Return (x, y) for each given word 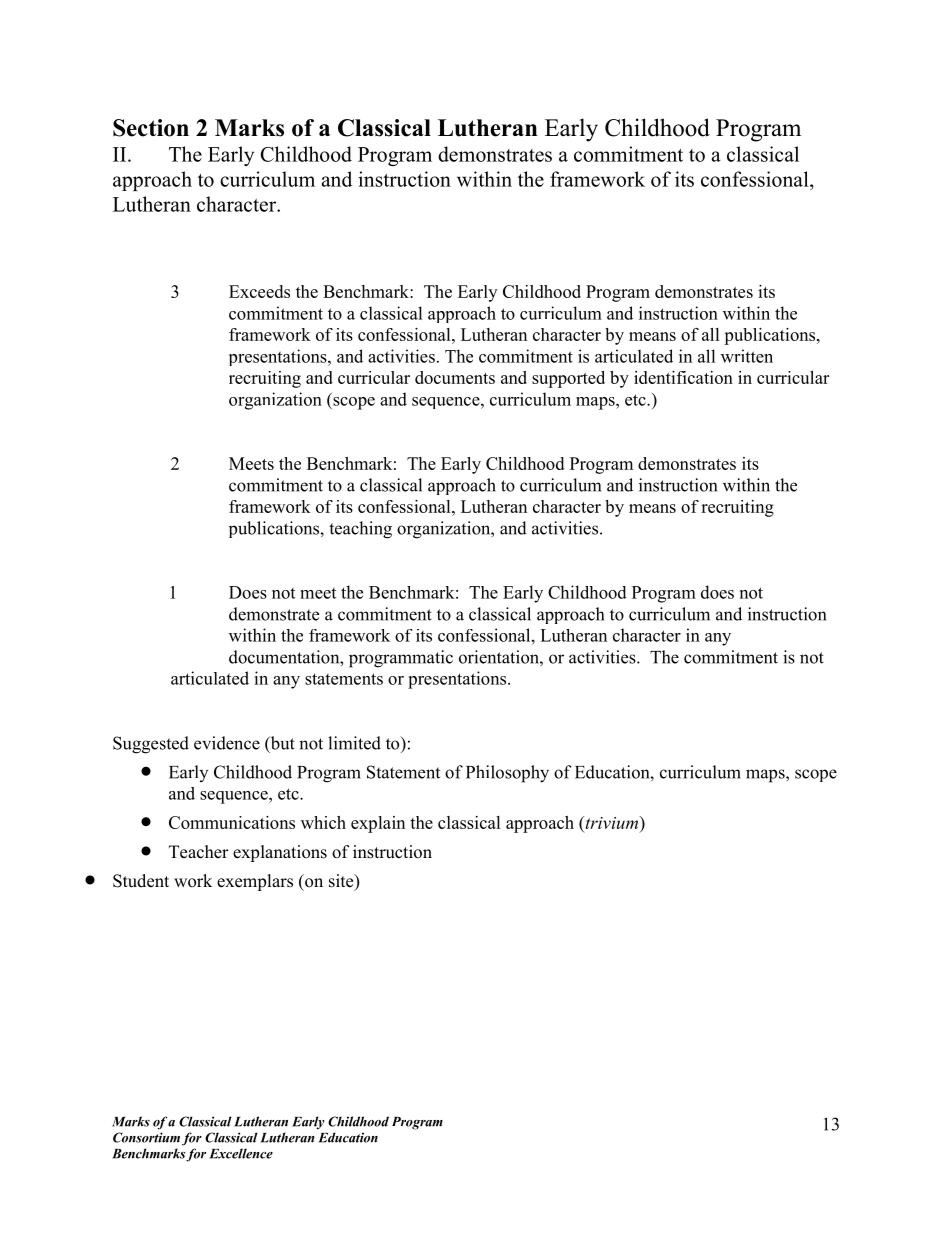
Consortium (146, 1137)
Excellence (241, 1153)
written (747, 356)
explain (378, 824)
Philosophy (507, 774)
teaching (360, 530)
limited (354, 743)
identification (683, 377)
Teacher (199, 852)
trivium (612, 822)
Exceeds (259, 291)
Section (151, 128)
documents (455, 377)
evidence (227, 743)
